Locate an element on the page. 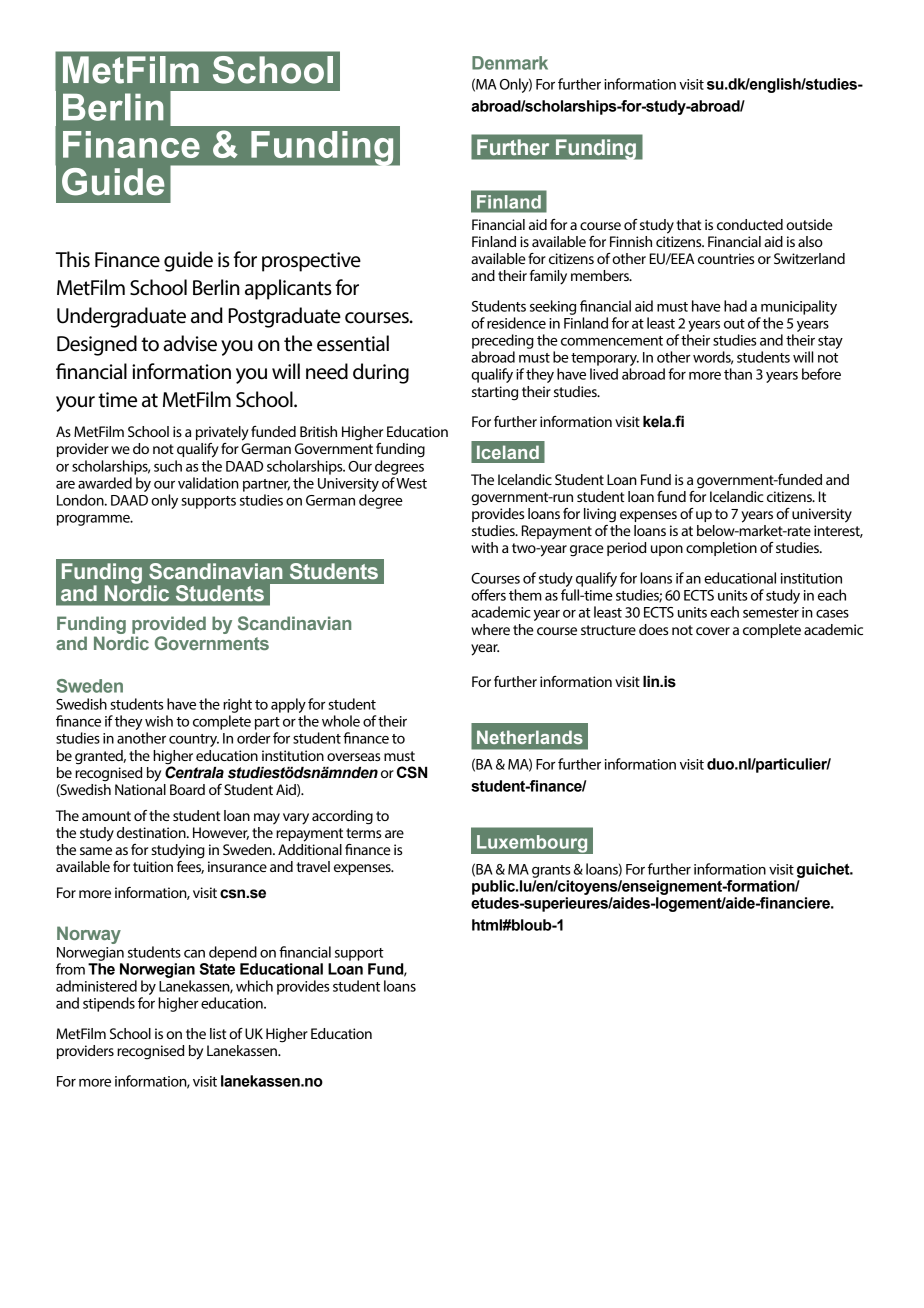 The image size is (924, 1308). stipends is located at coordinates (109, 1004).
